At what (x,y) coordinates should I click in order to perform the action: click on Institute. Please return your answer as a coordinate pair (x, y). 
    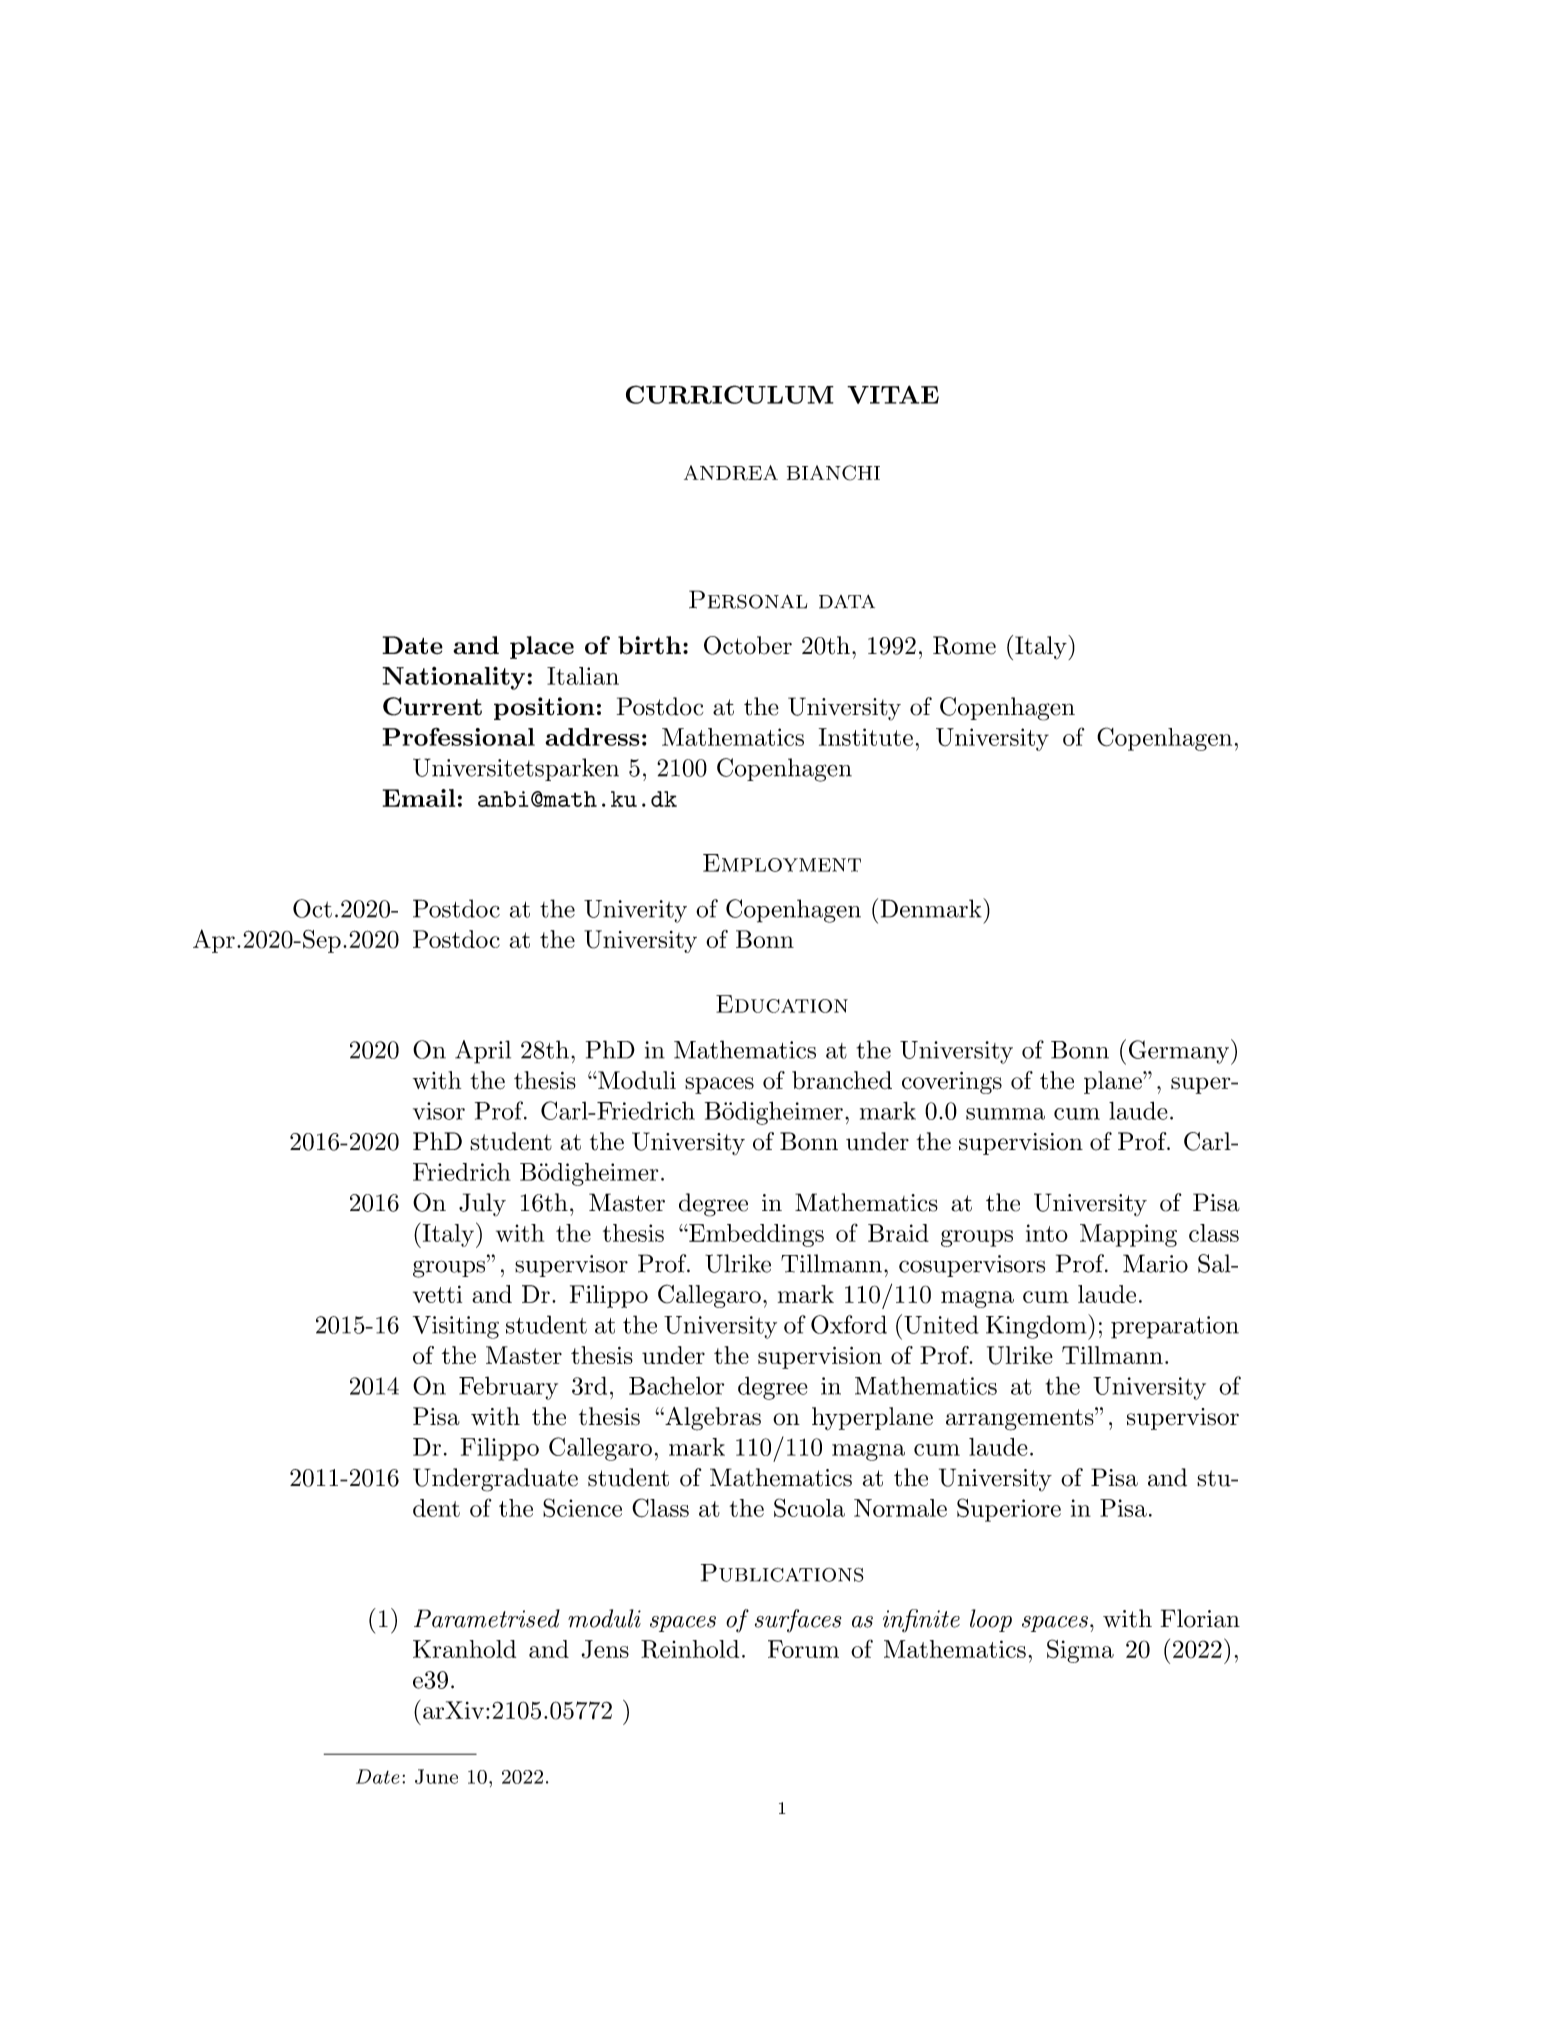
    Looking at the image, I should click on (866, 737).
